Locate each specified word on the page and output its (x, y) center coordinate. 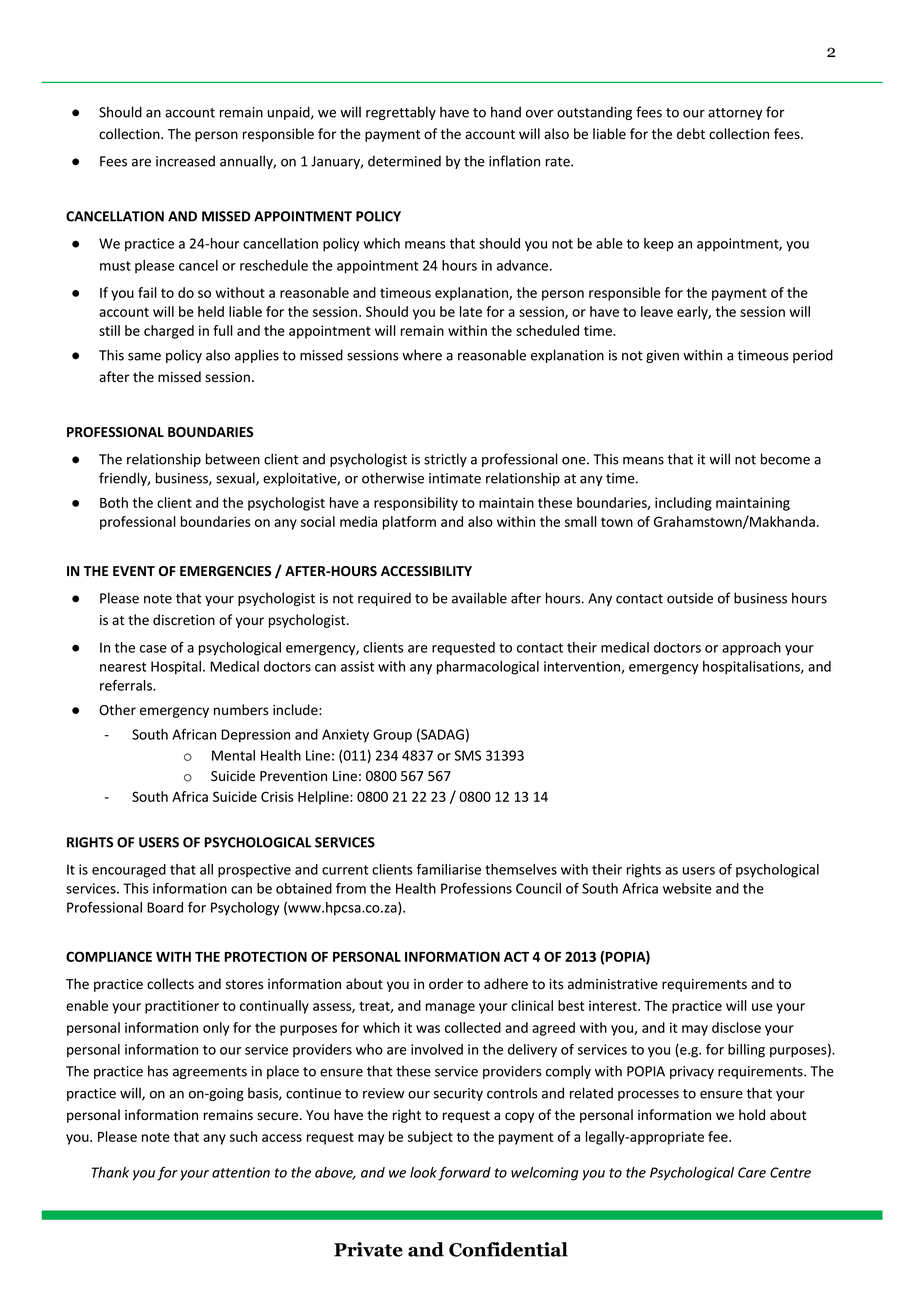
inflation (514, 161)
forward (464, 1174)
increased (185, 161)
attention (241, 1172)
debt (691, 134)
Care (752, 1172)
